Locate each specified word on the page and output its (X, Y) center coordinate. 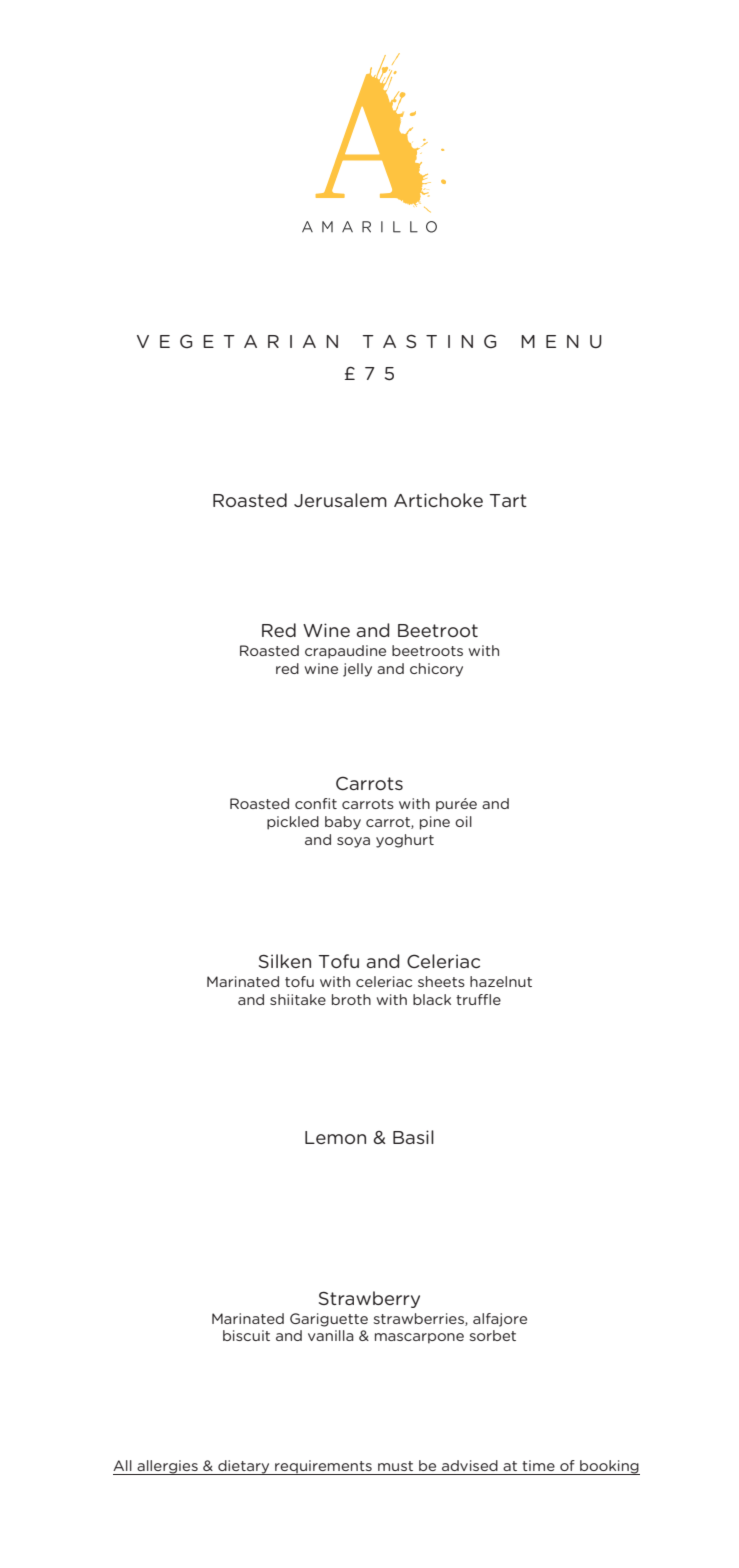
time (538, 1465)
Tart (508, 500)
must (395, 1466)
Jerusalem (340, 500)
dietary (244, 1467)
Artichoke (438, 500)
